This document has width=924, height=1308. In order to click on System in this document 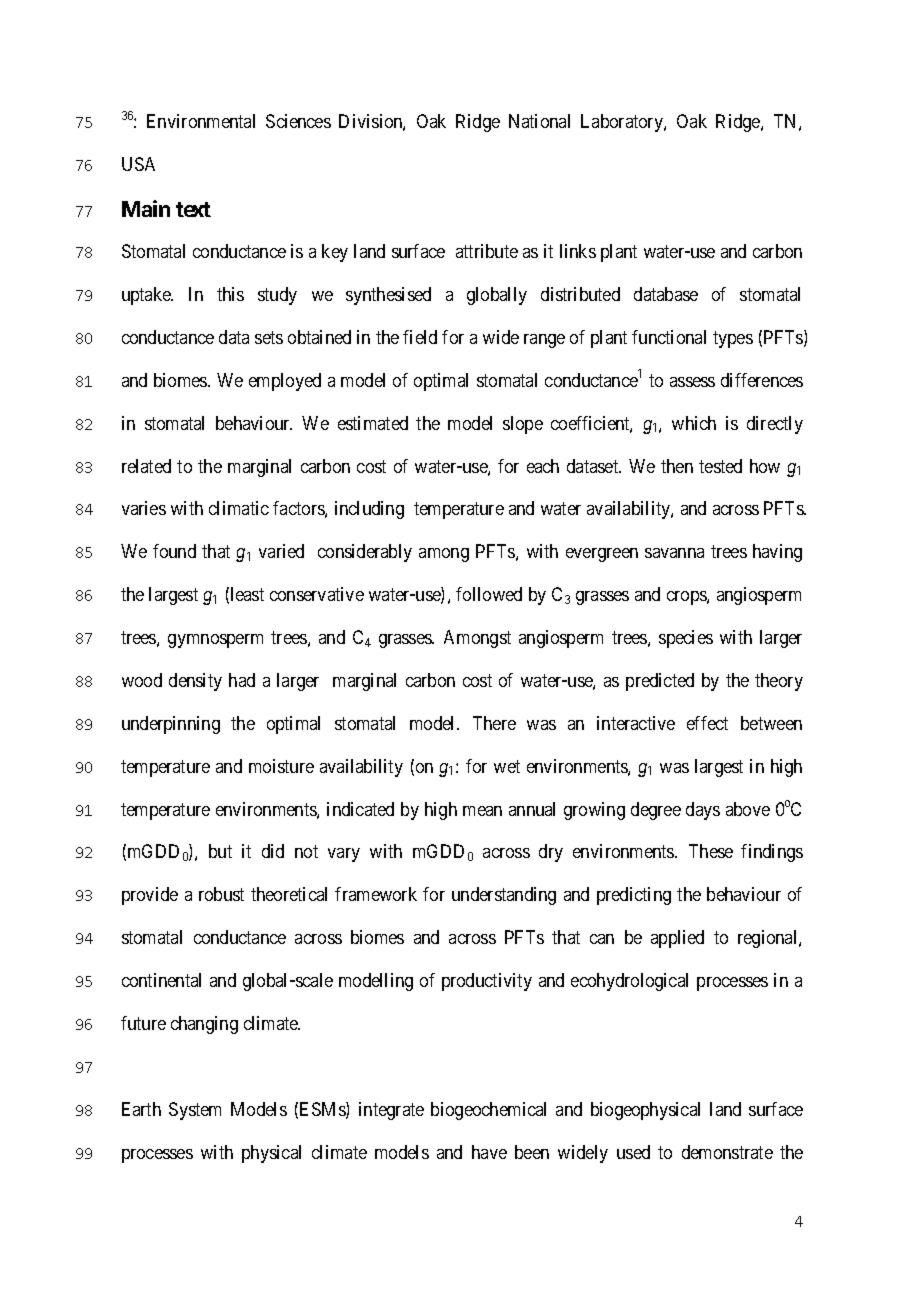, I will do `click(195, 1111)`.
